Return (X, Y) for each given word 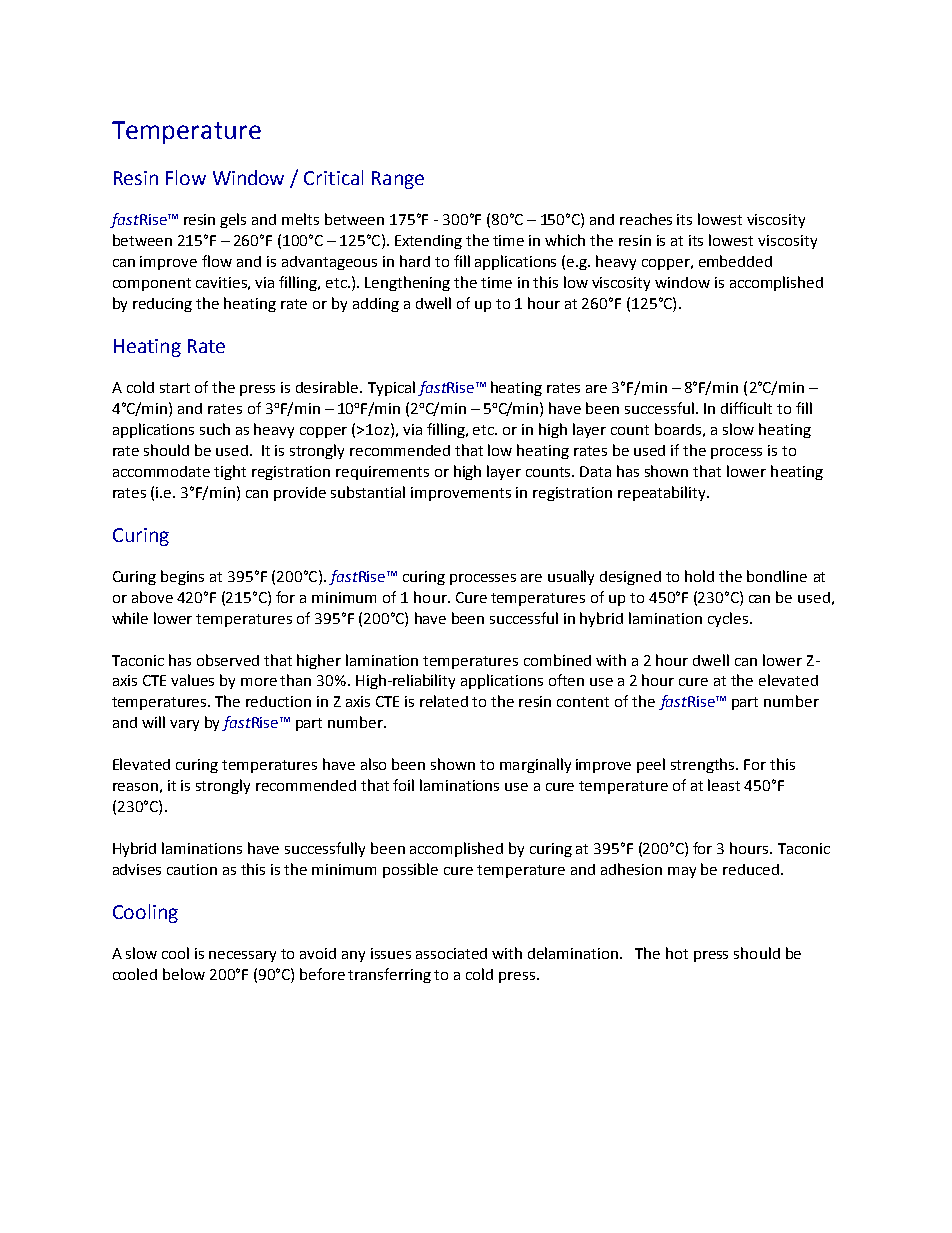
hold (699, 576)
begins (182, 577)
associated (451, 953)
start (175, 388)
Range (398, 180)
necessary (242, 956)
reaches (646, 219)
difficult (746, 408)
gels (233, 220)
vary (184, 725)
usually (571, 577)
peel (651, 765)
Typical (391, 388)
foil (403, 785)
